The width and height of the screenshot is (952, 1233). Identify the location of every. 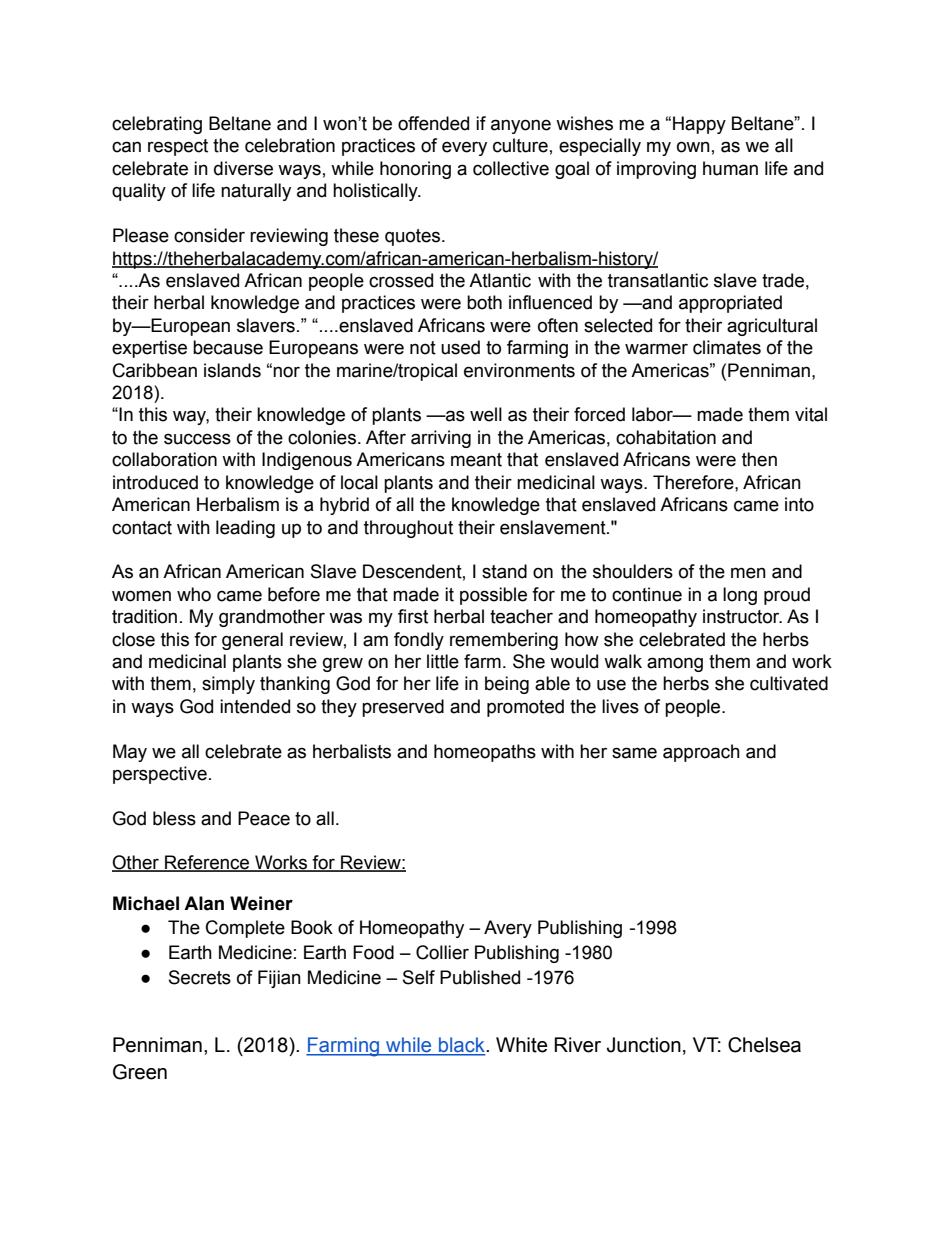
(464, 148).
